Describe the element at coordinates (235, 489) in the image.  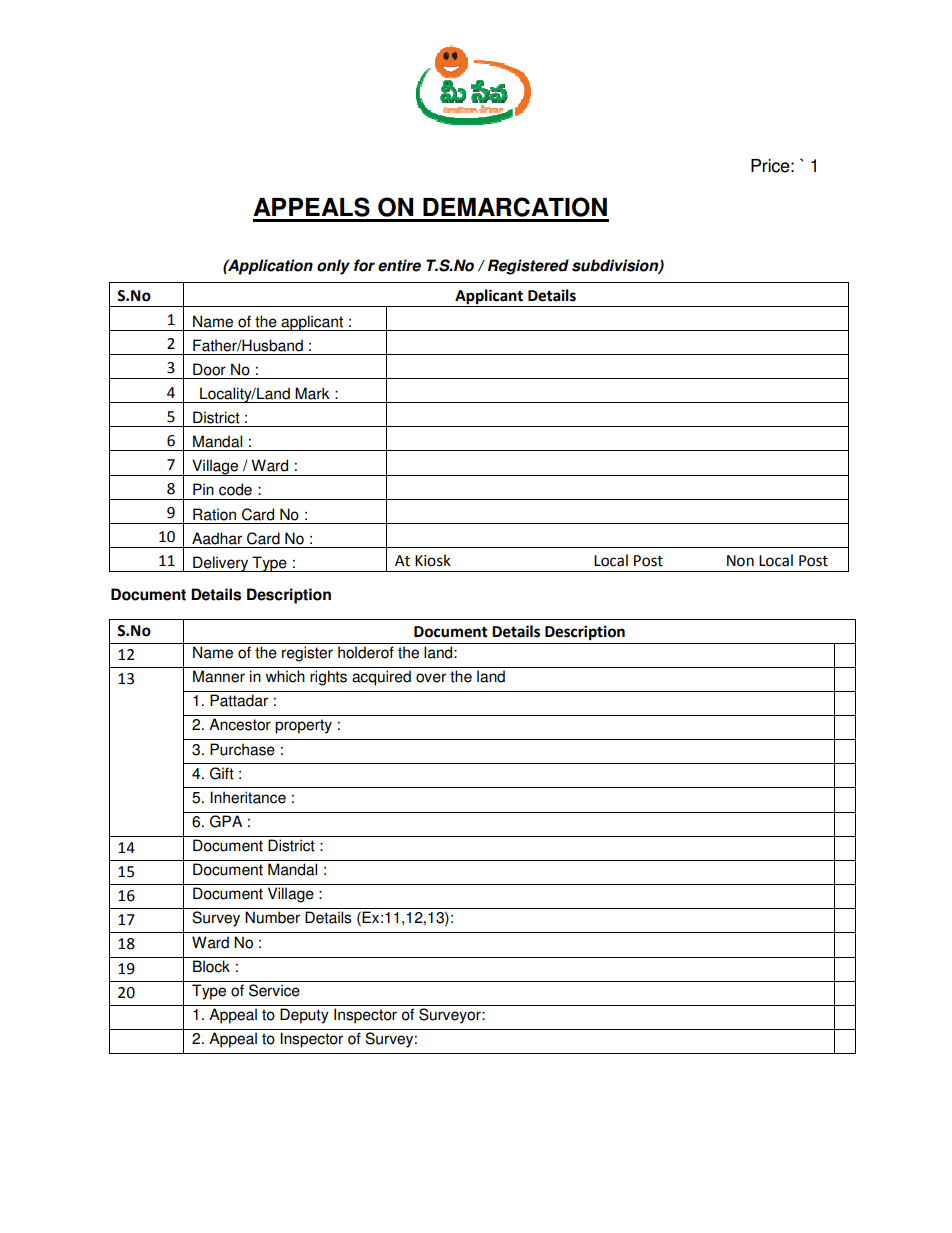
I see `code` at that location.
